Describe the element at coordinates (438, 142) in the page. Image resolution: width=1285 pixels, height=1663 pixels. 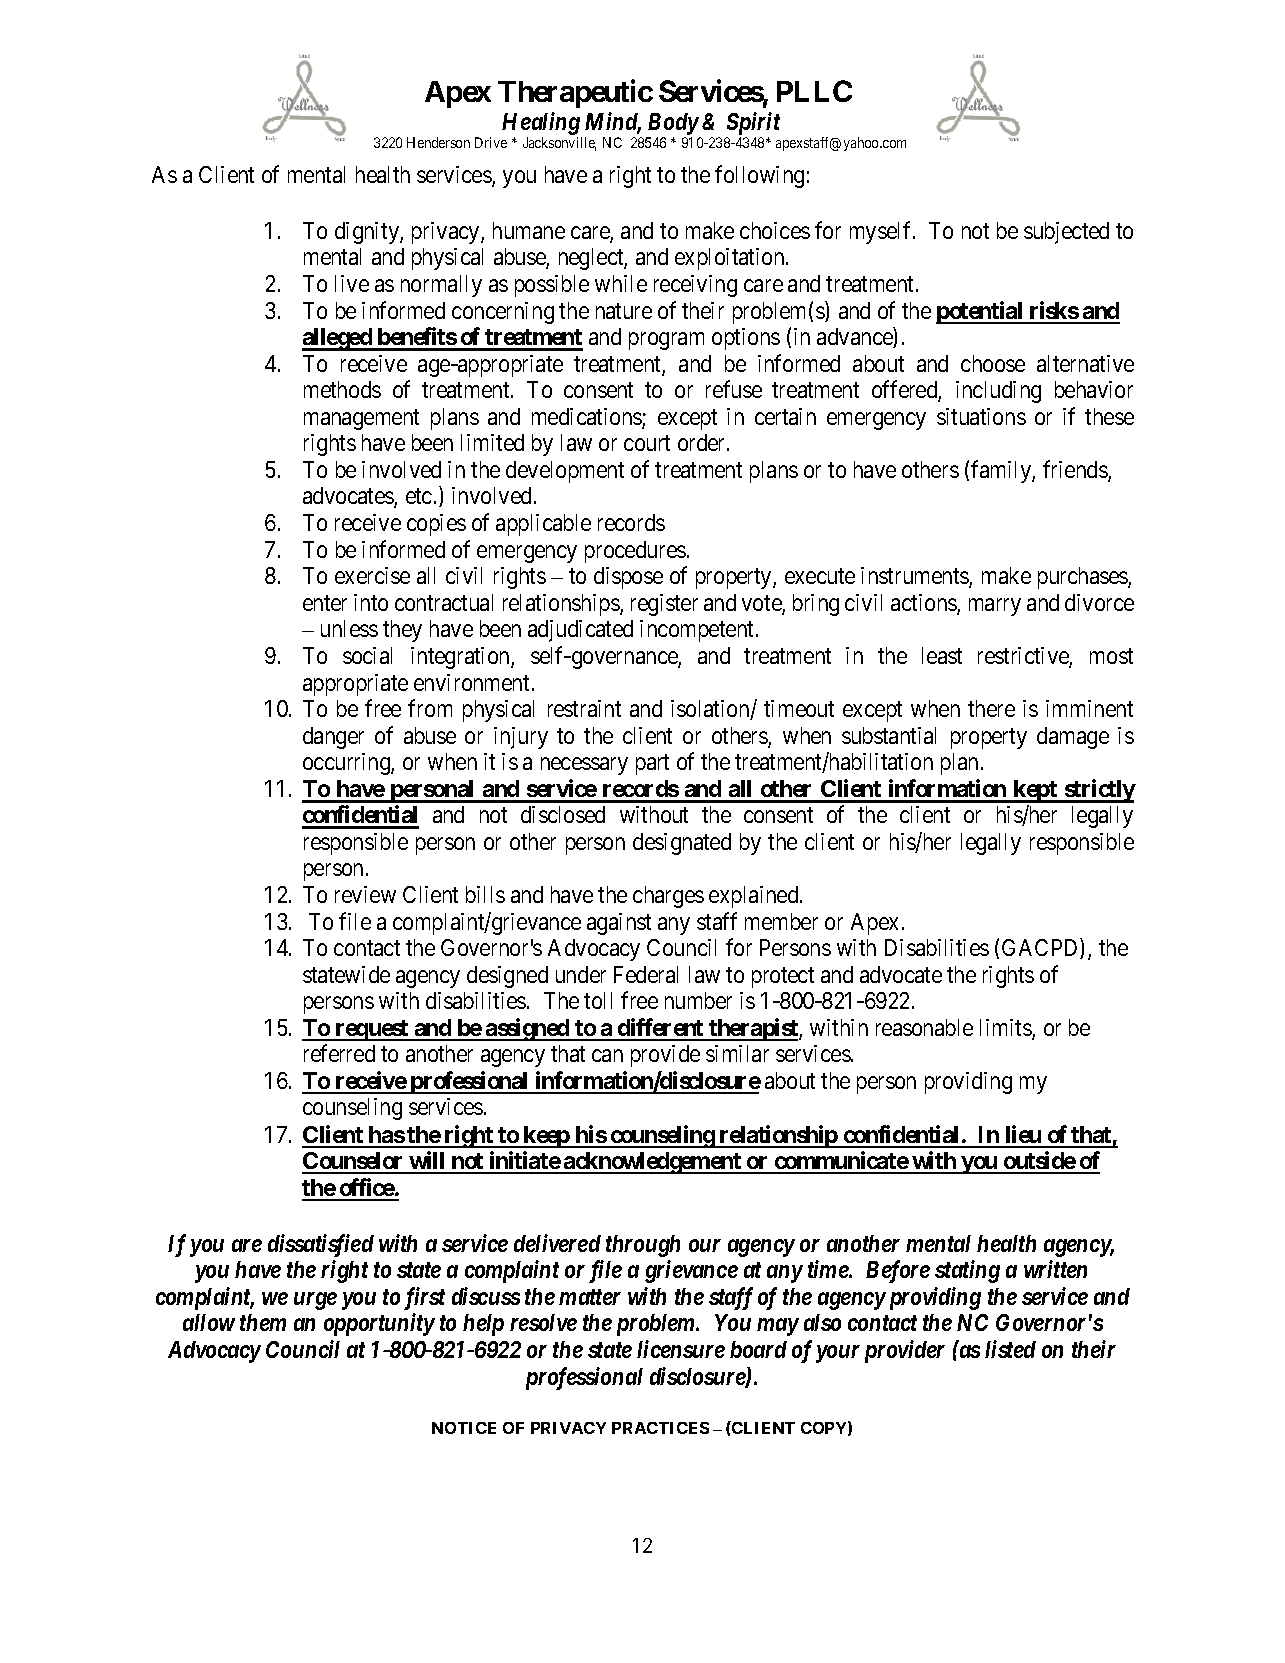
I see `Henderson` at that location.
